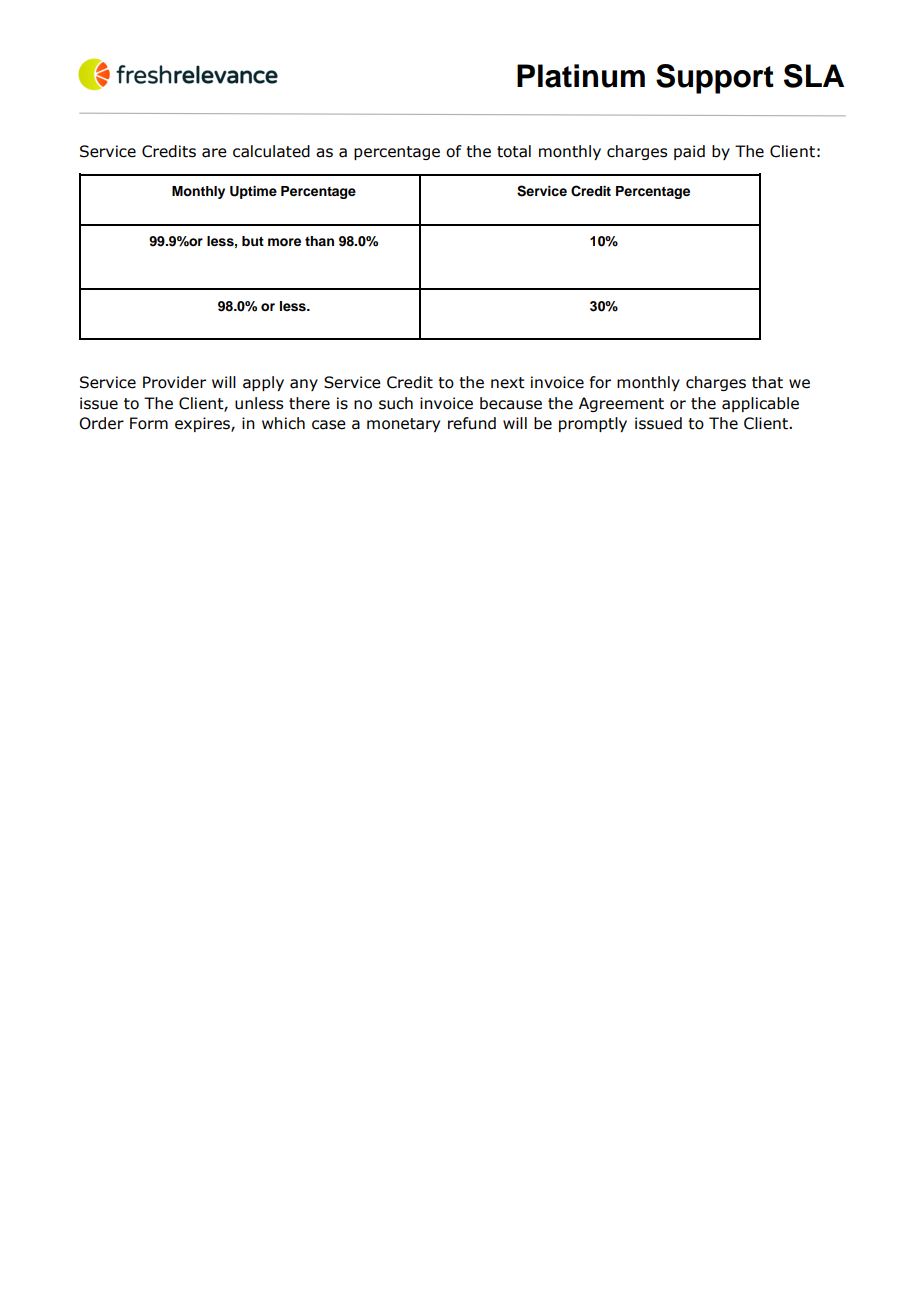  Describe the element at coordinates (514, 151) in the screenshot. I see `total` at that location.
